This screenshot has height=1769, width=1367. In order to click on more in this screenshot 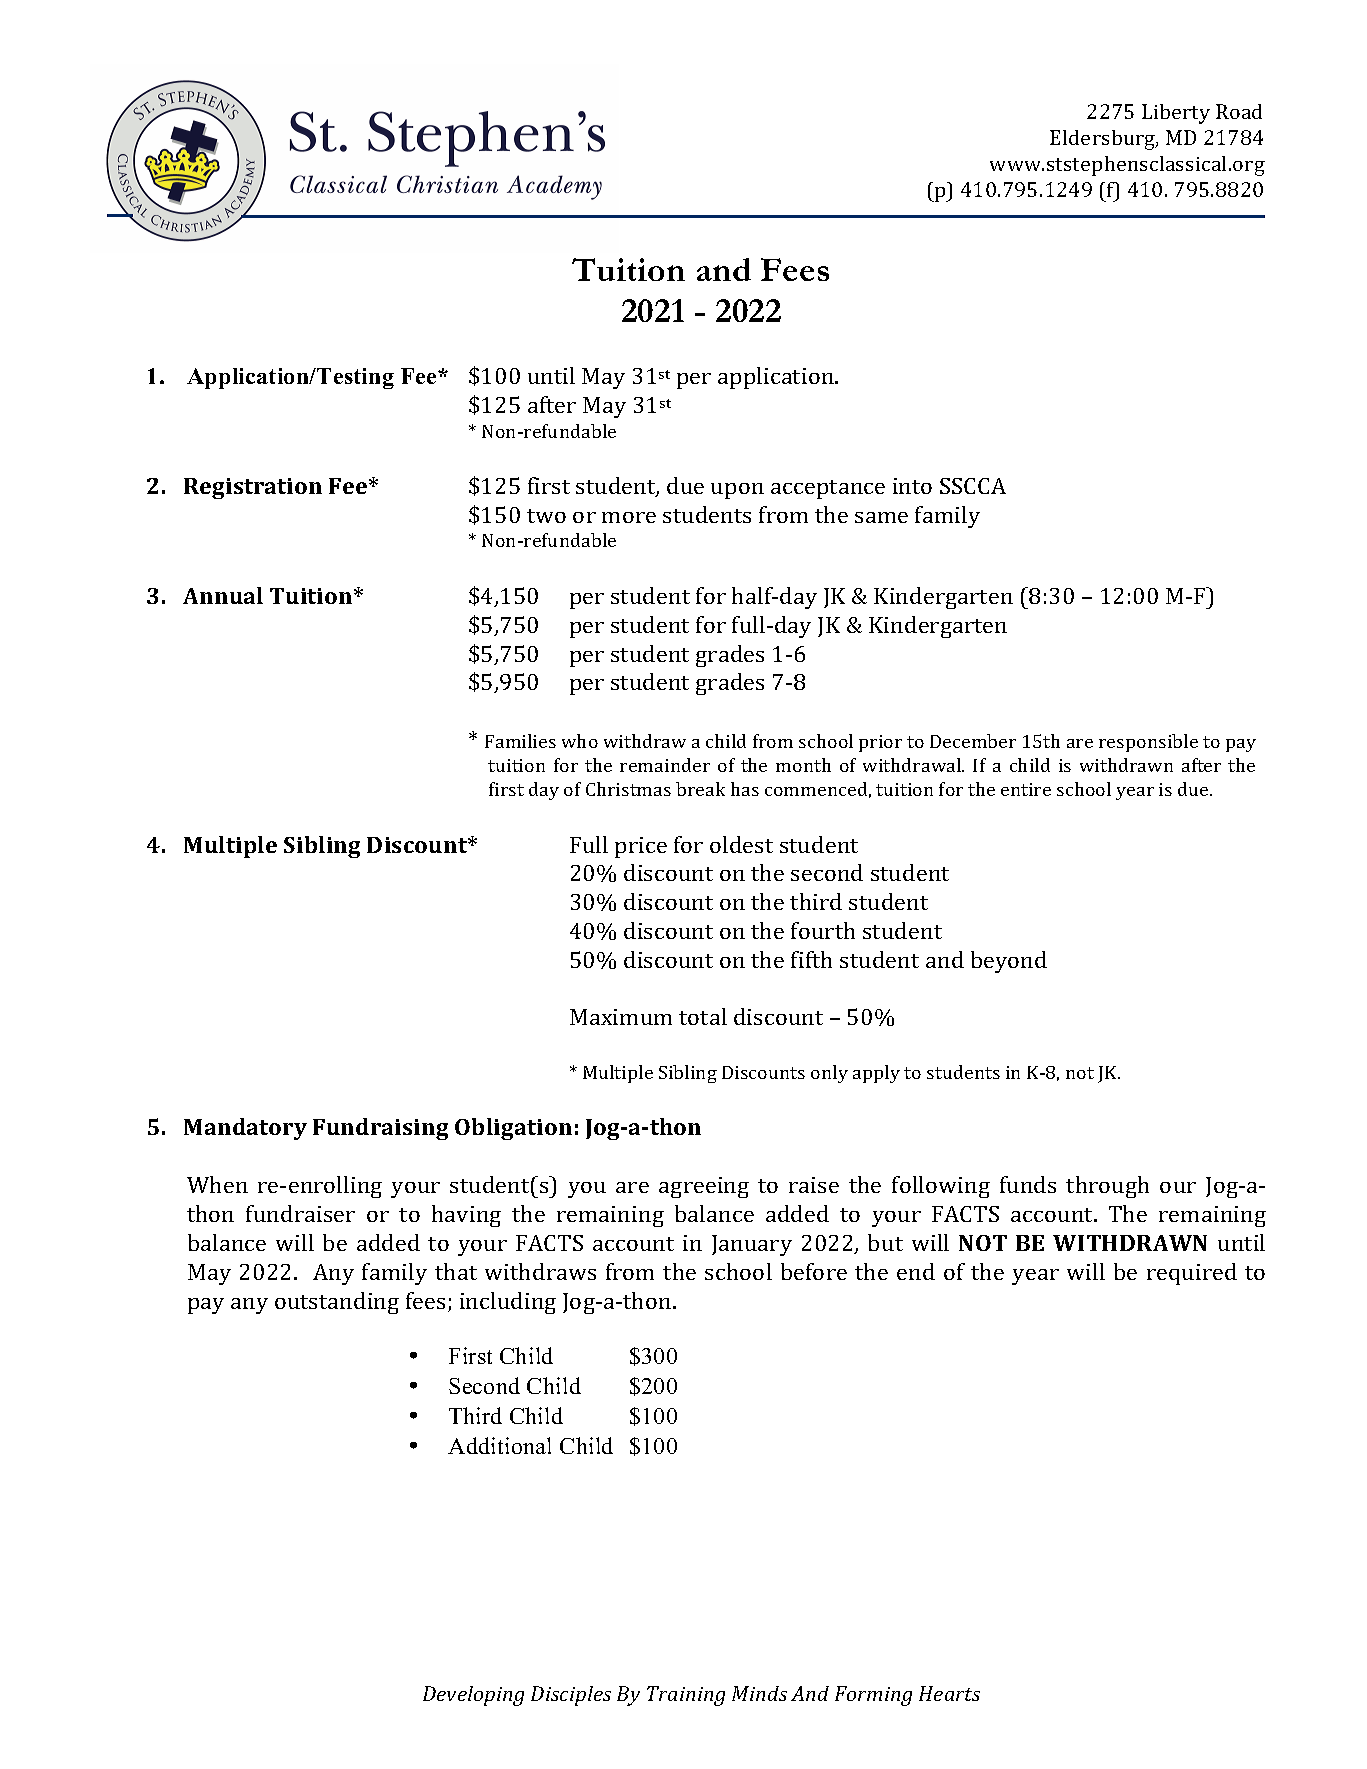, I will do `click(629, 517)`.
